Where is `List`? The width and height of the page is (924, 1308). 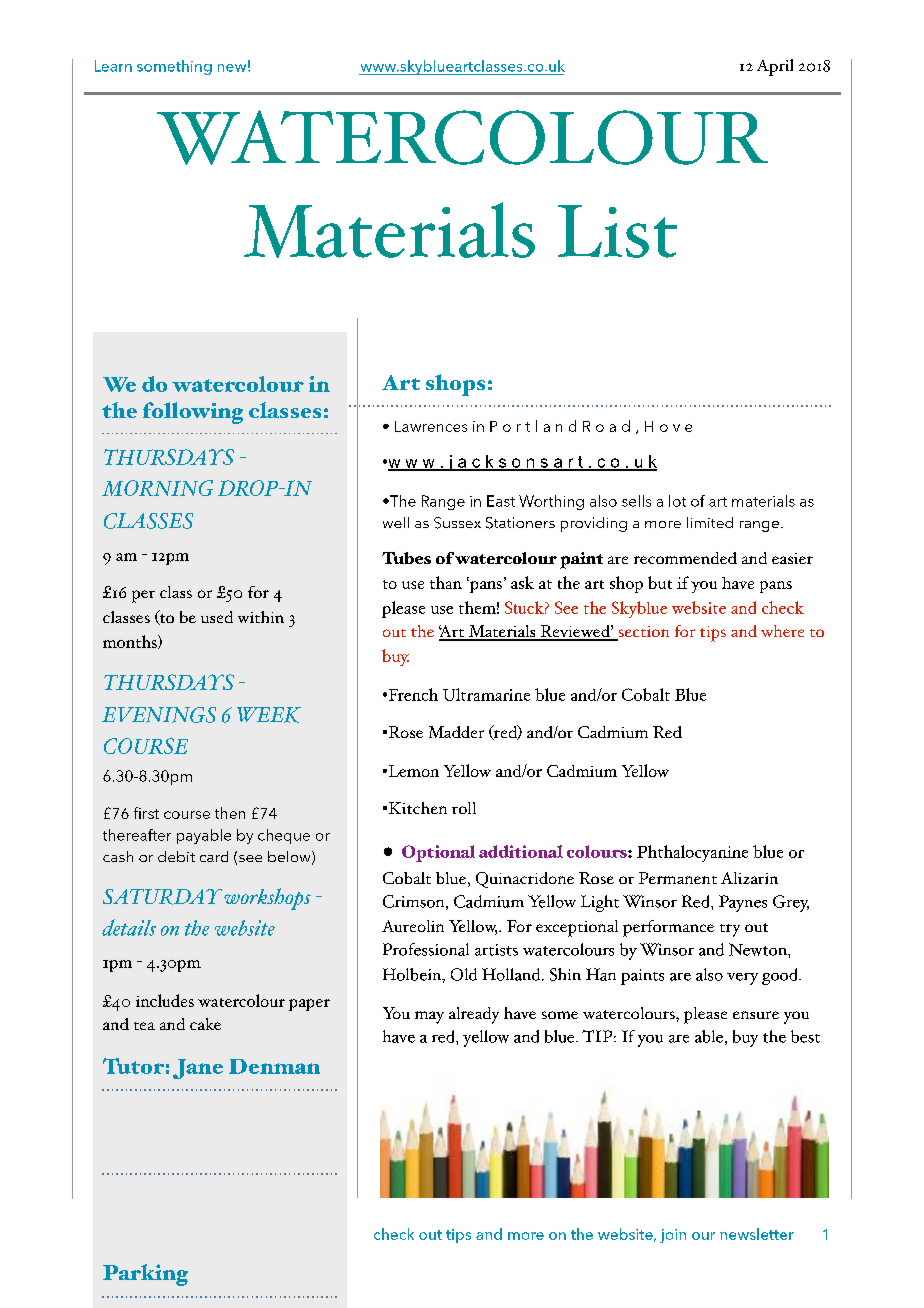
List is located at coordinates (617, 231).
